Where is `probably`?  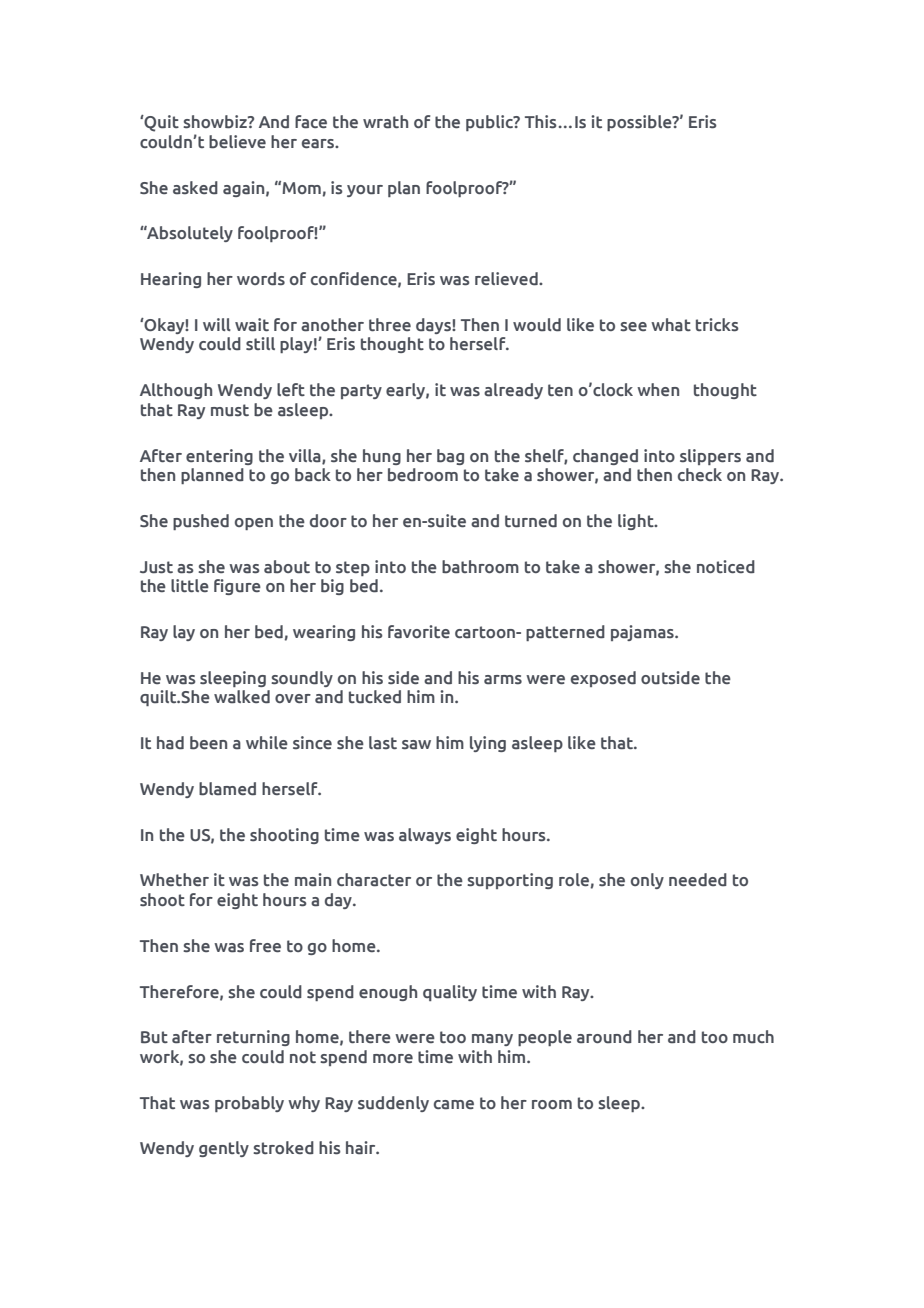
probably is located at coordinates (249, 1104).
